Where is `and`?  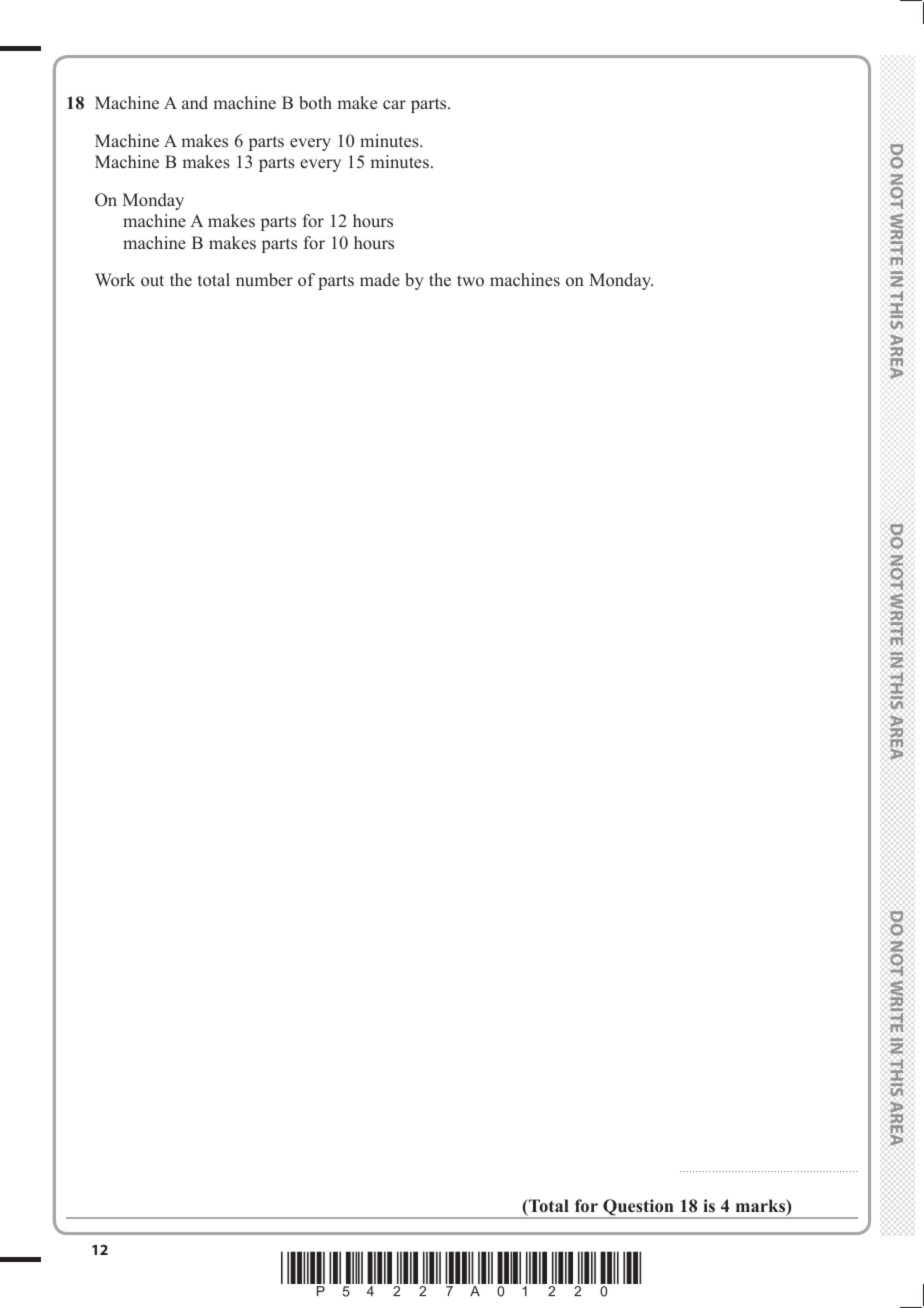
and is located at coordinates (195, 103).
